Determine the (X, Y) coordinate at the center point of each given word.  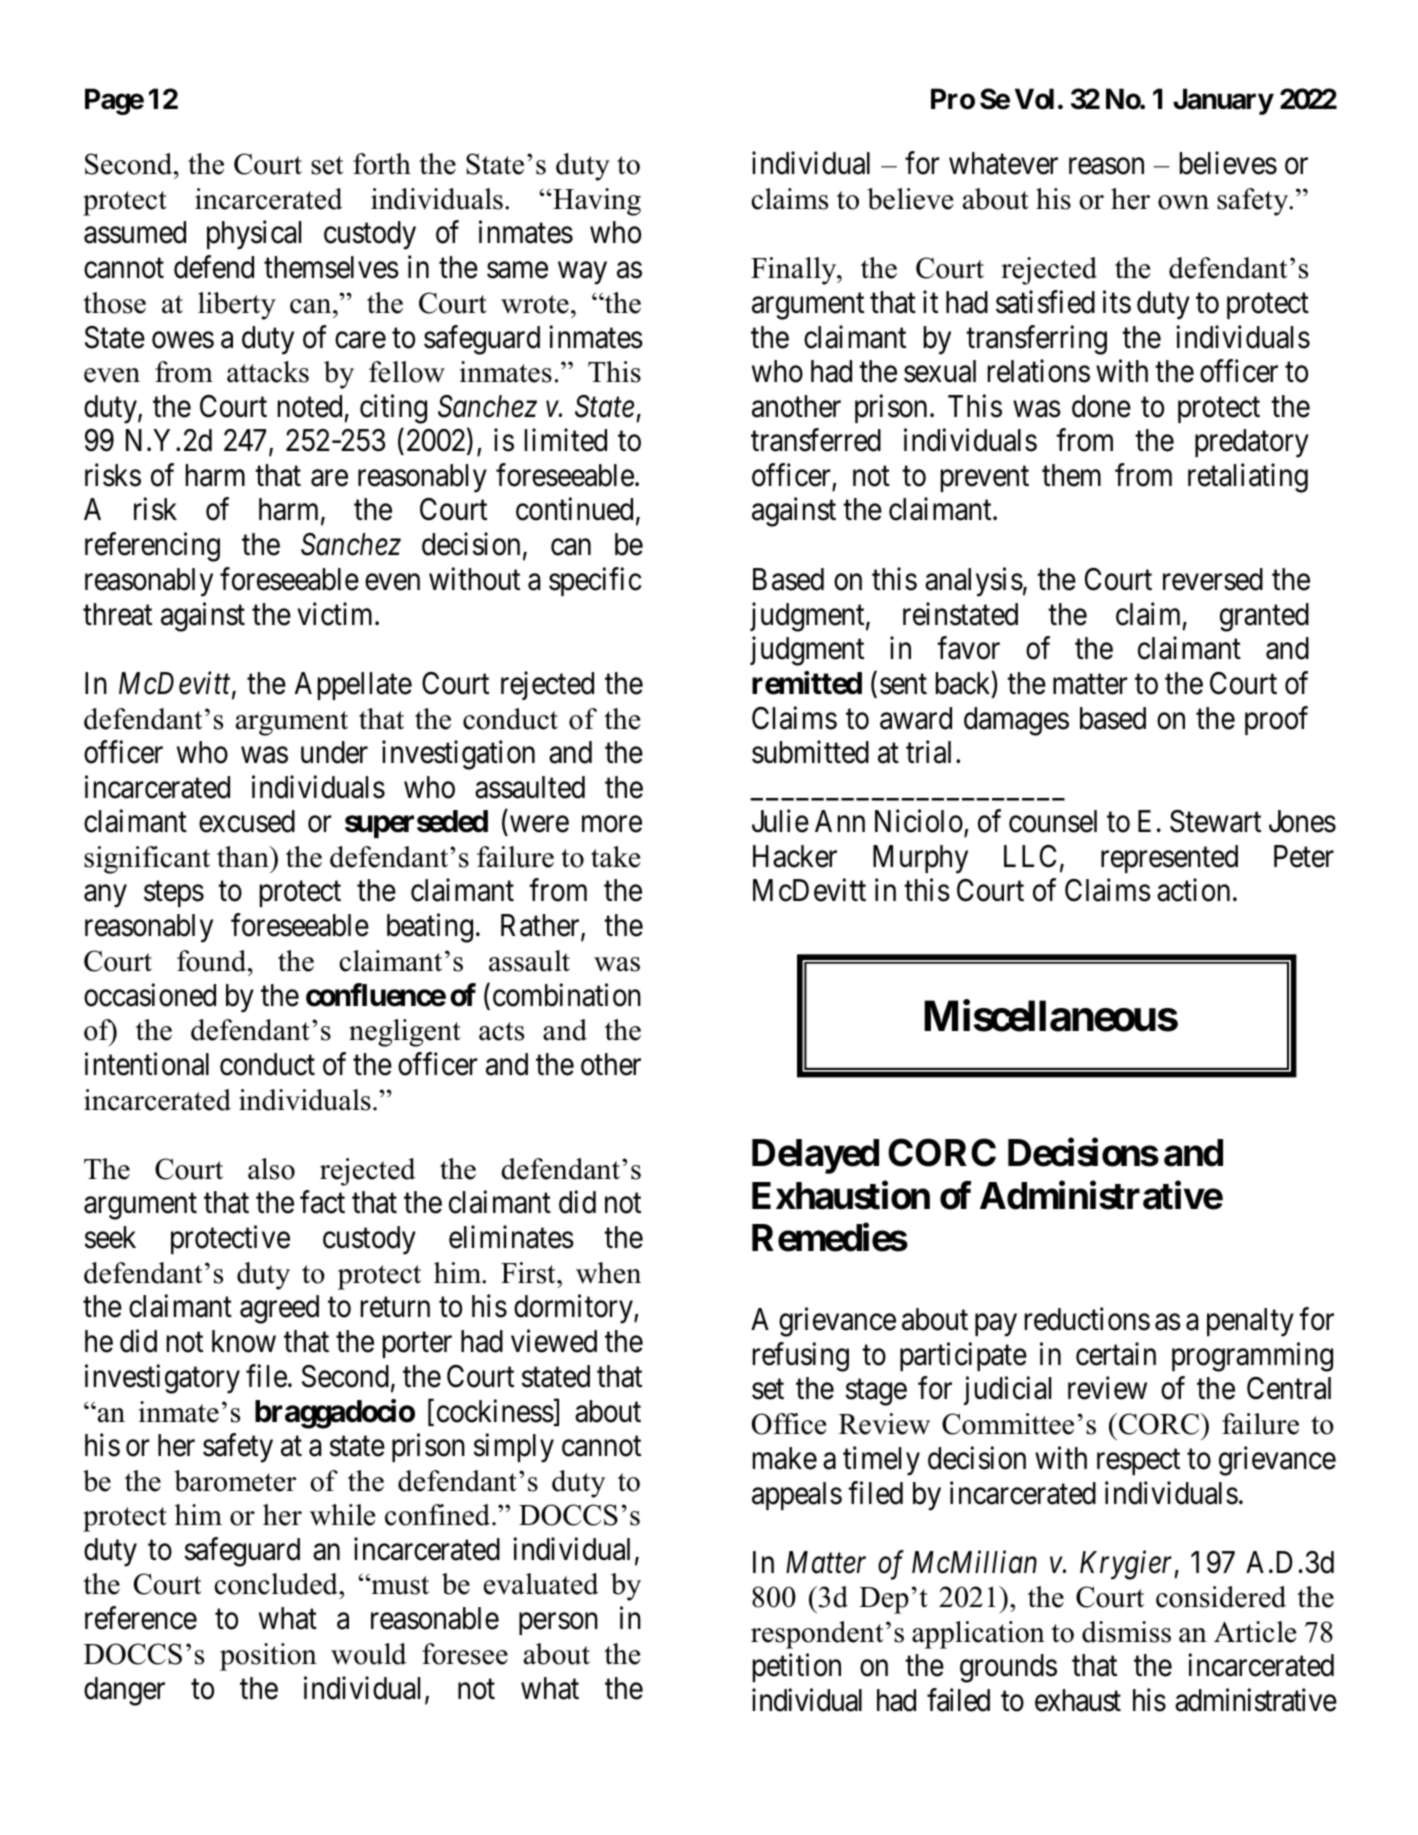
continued (574, 509)
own (1183, 202)
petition (797, 1668)
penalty (1250, 1322)
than (244, 857)
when (608, 1273)
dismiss (1126, 1632)
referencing (152, 547)
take (615, 857)
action (1193, 890)
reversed (1213, 579)
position (268, 1657)
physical (254, 235)
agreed (279, 1309)
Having (596, 202)
